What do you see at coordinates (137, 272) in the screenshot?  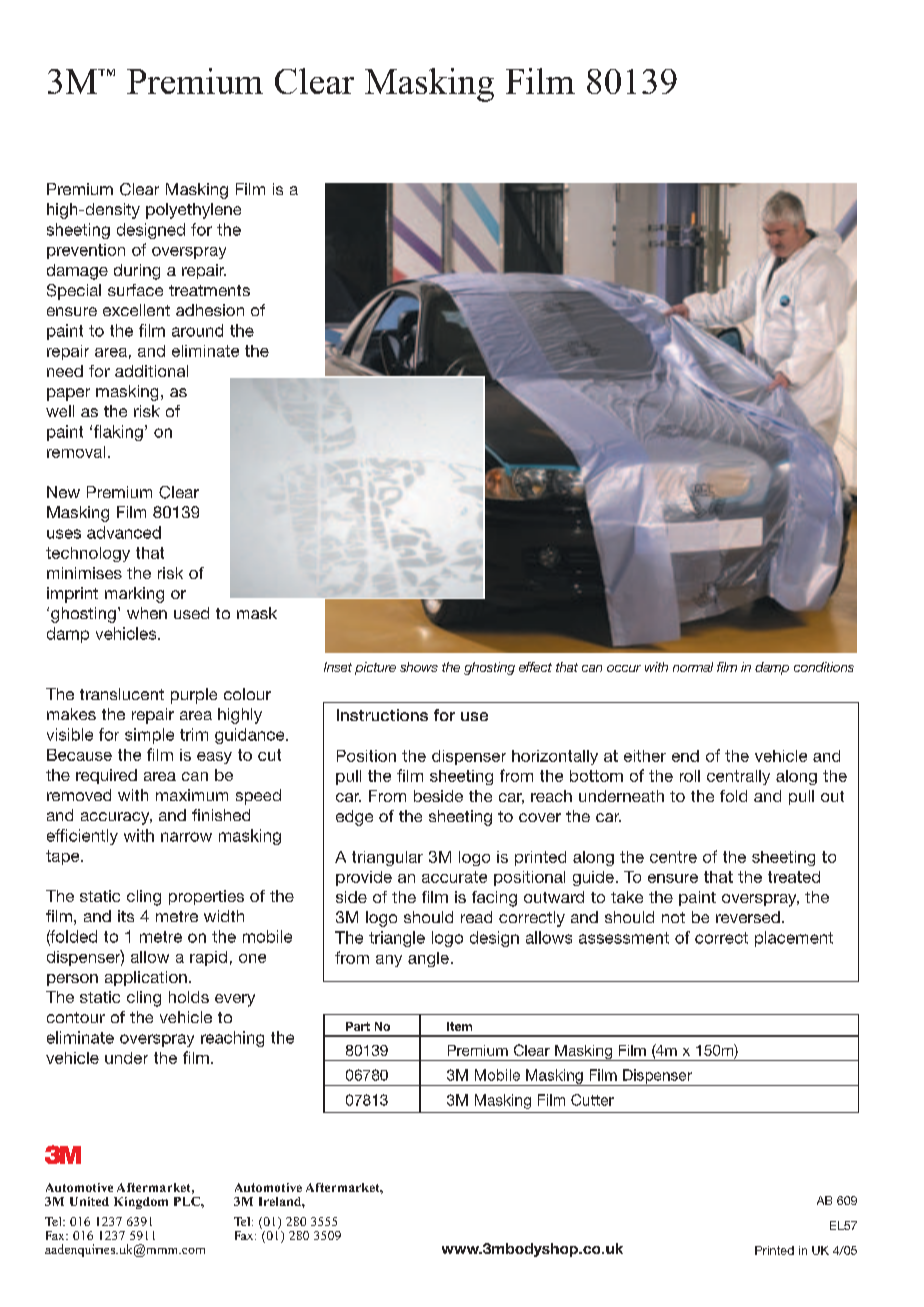 I see `during` at bounding box center [137, 272].
